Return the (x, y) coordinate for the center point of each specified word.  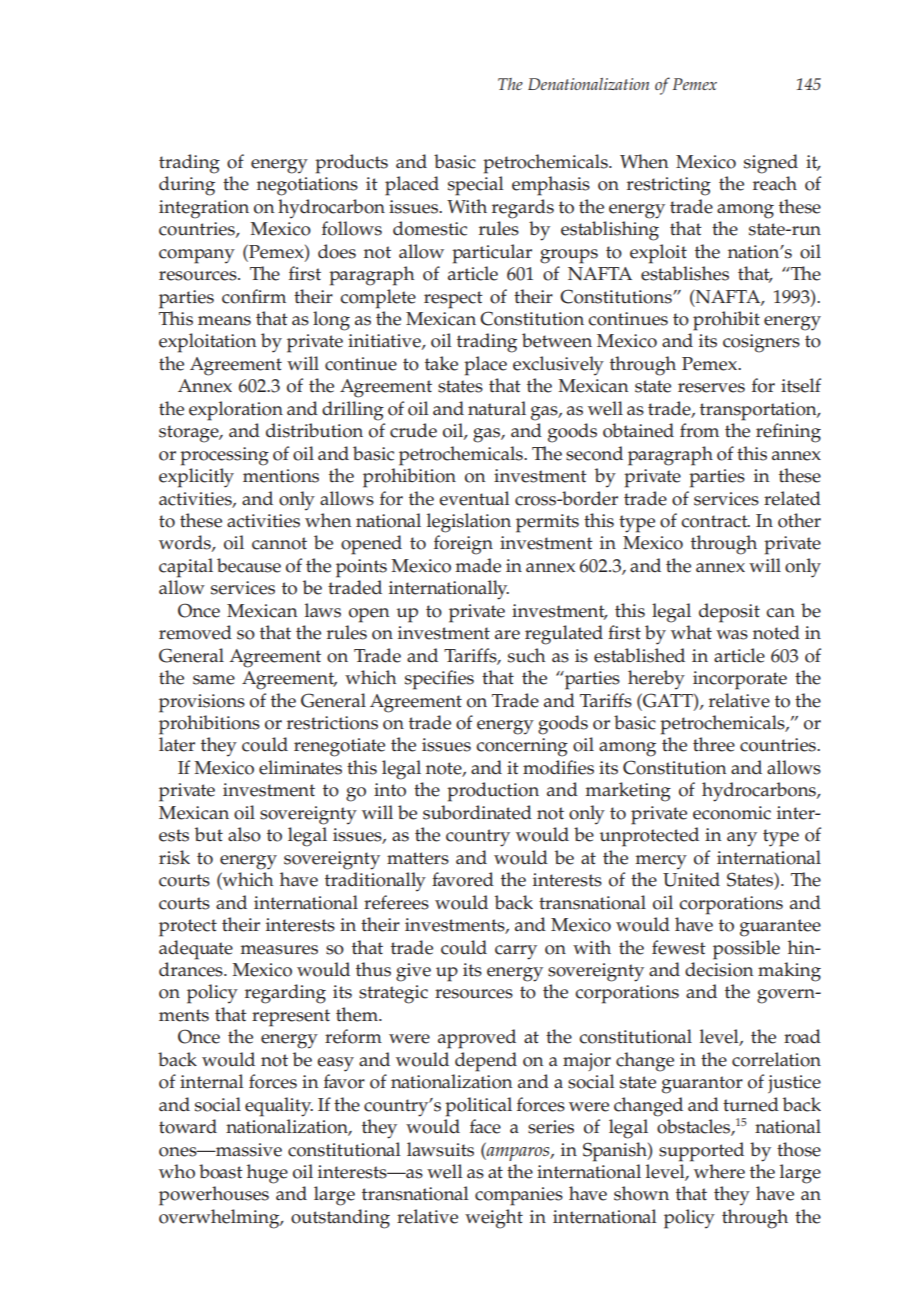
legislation (469, 523)
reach (775, 183)
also (244, 834)
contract (715, 521)
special (476, 186)
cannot (279, 543)
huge (267, 1174)
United (691, 879)
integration (204, 209)
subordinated (477, 812)
